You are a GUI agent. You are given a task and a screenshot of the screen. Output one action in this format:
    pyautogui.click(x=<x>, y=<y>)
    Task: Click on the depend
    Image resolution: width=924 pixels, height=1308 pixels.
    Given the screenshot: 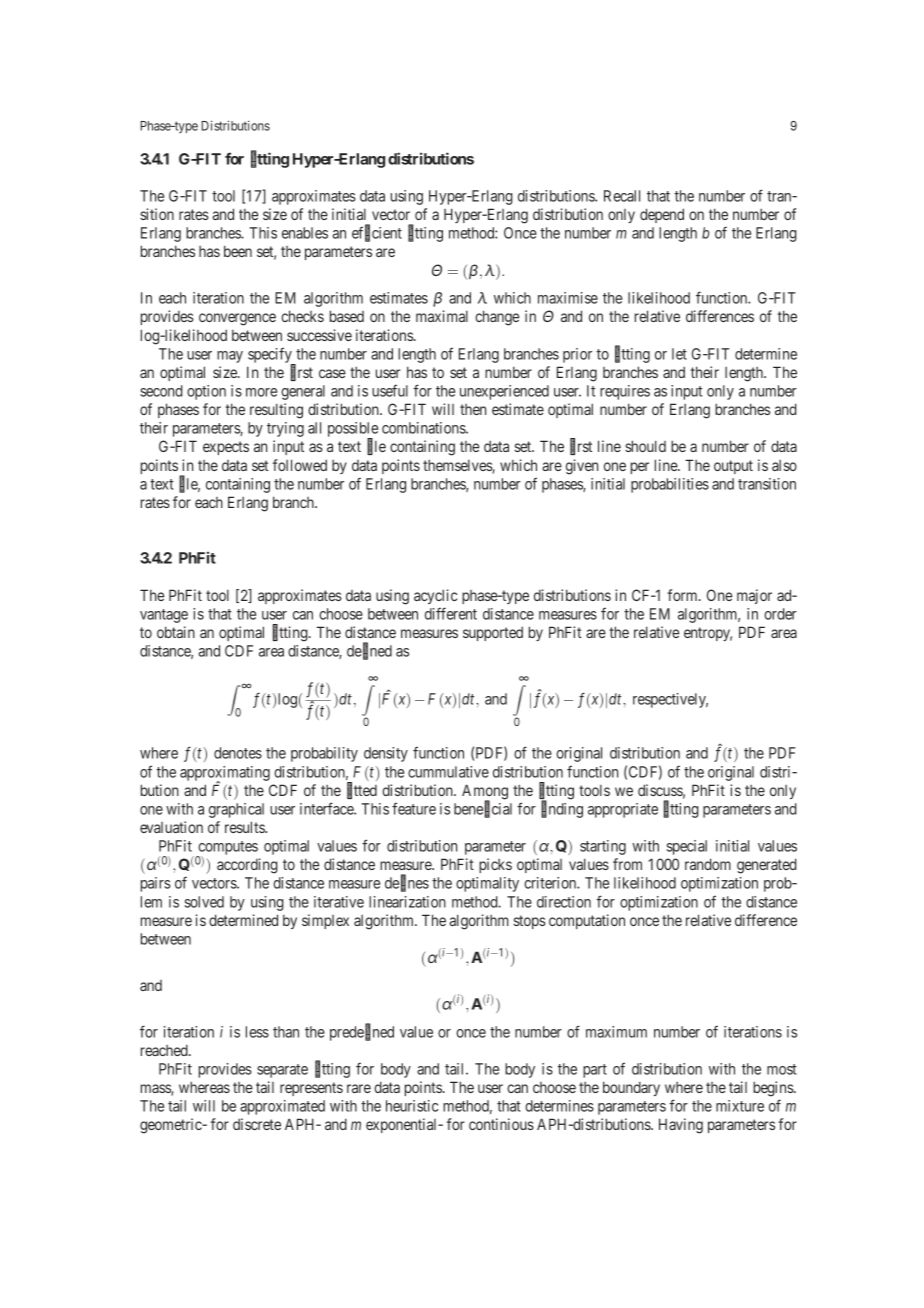 What is the action you would take?
    pyautogui.click(x=662, y=215)
